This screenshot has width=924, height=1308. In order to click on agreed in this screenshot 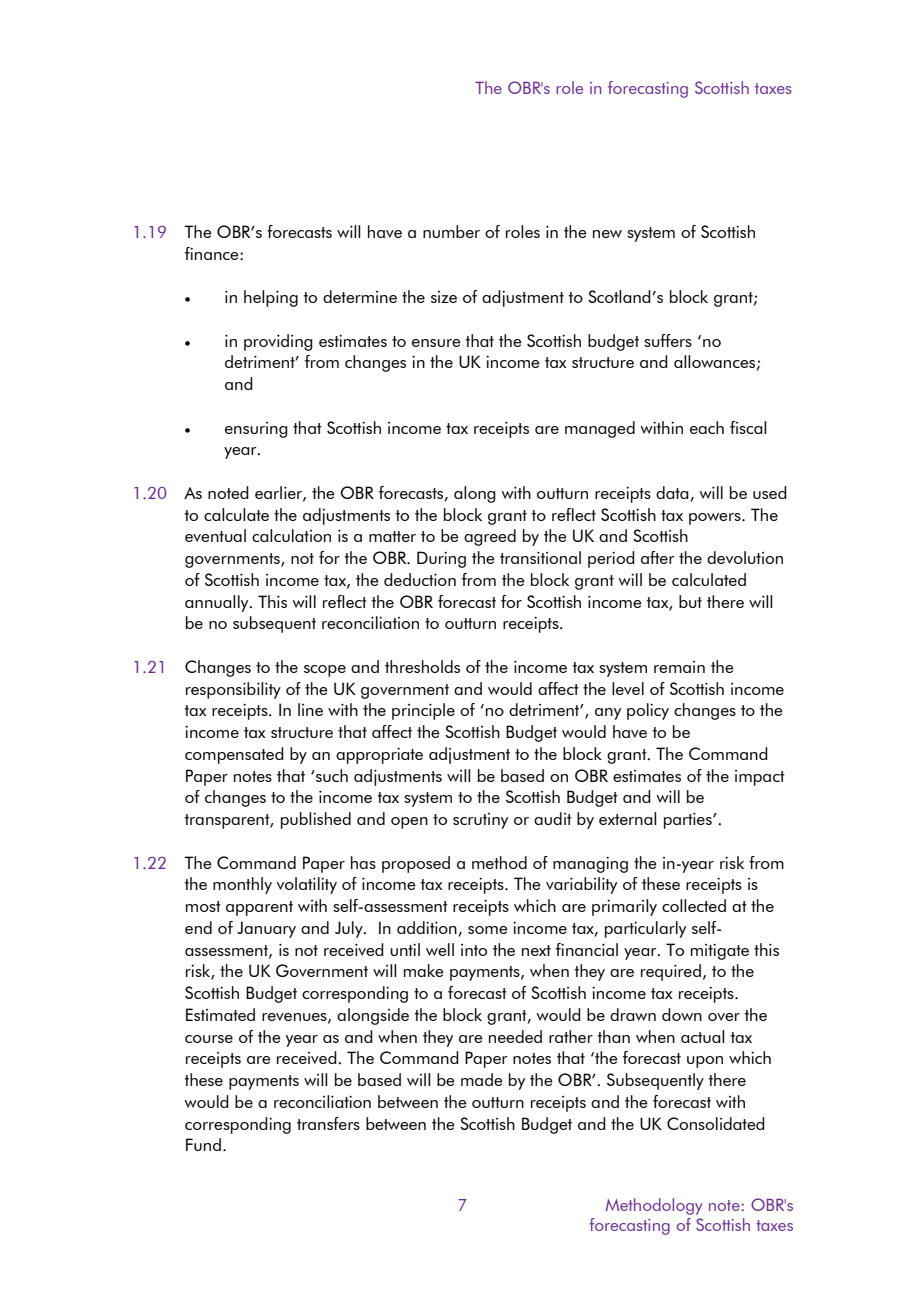, I will do `click(490, 537)`.
